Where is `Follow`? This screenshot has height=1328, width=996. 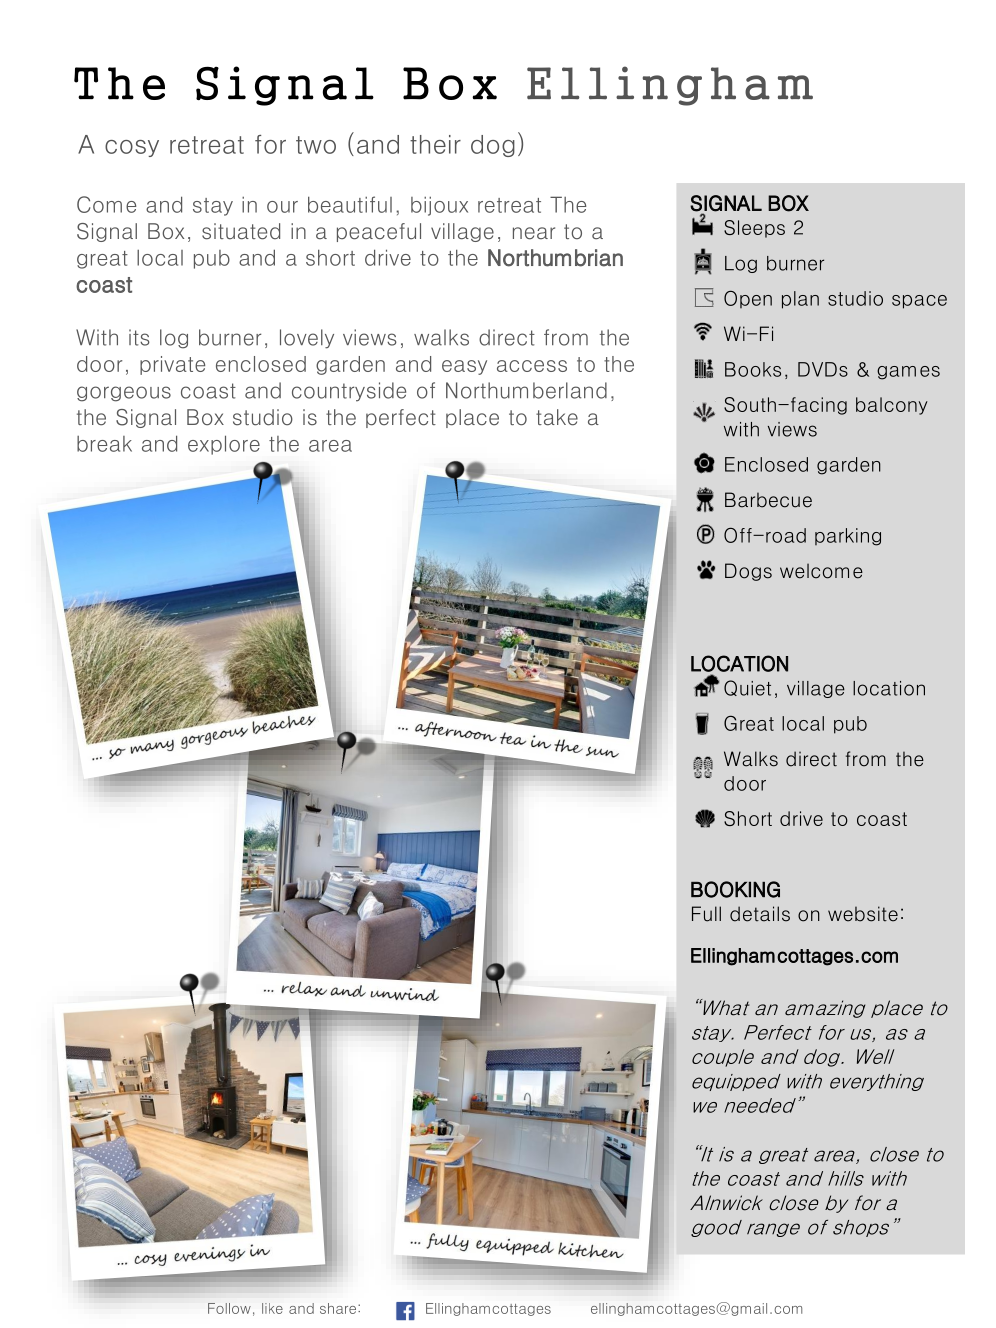
Follow is located at coordinates (229, 1308).
